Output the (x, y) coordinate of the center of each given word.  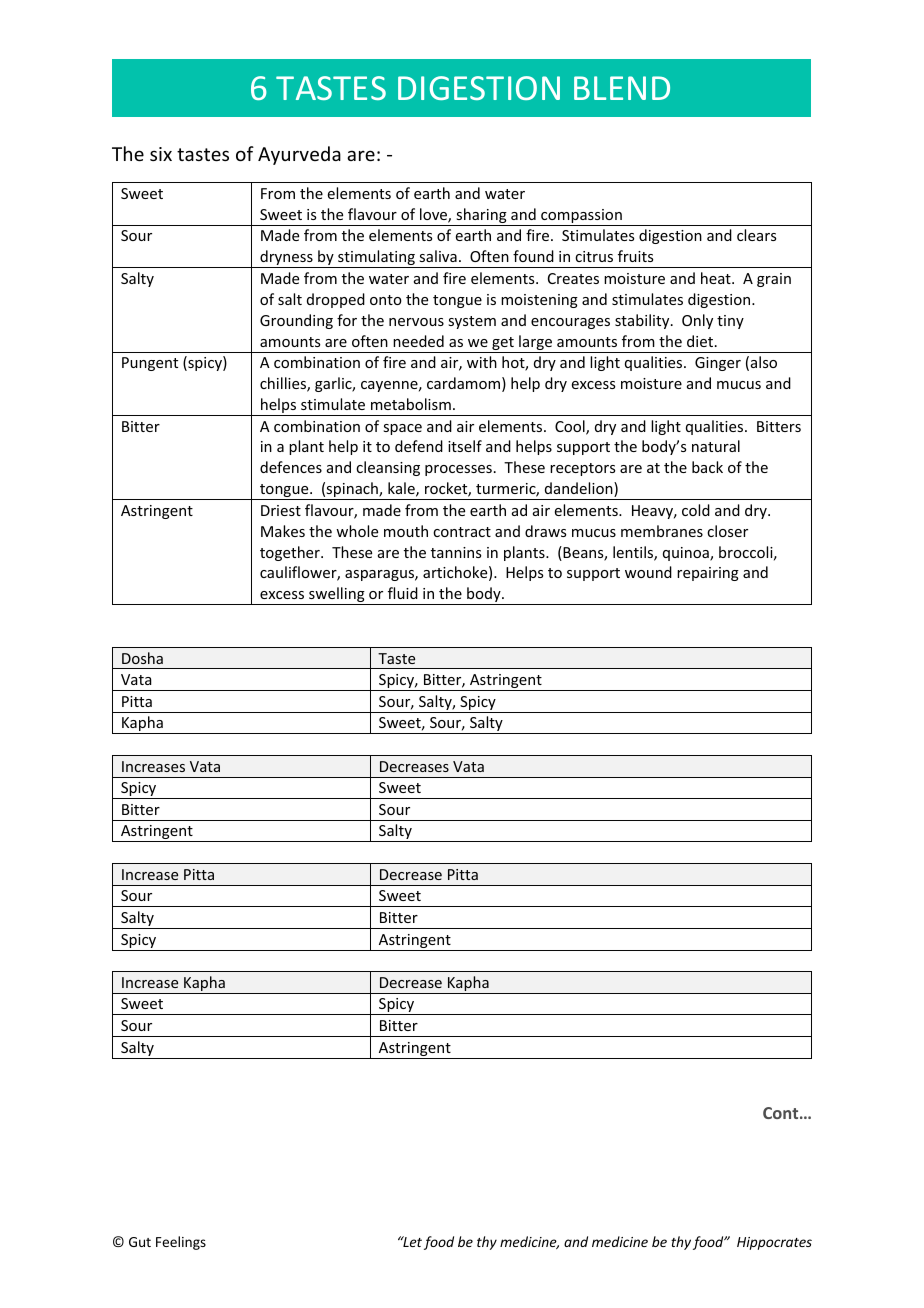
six (161, 154)
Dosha (142, 658)
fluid (403, 593)
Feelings (181, 1243)
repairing (708, 574)
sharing (481, 217)
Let (411, 1241)
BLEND (622, 88)
